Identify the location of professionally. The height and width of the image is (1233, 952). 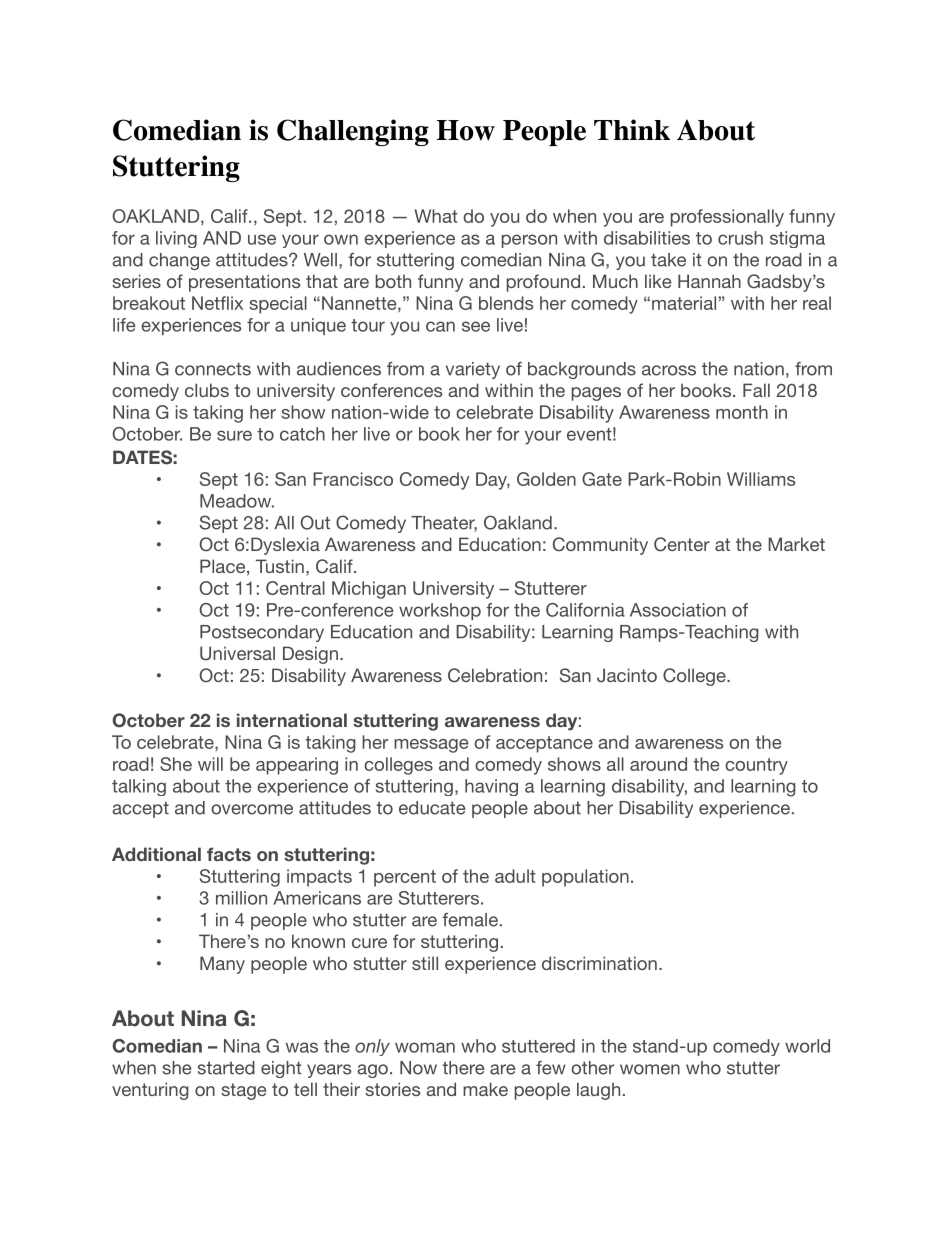
(727, 218).
